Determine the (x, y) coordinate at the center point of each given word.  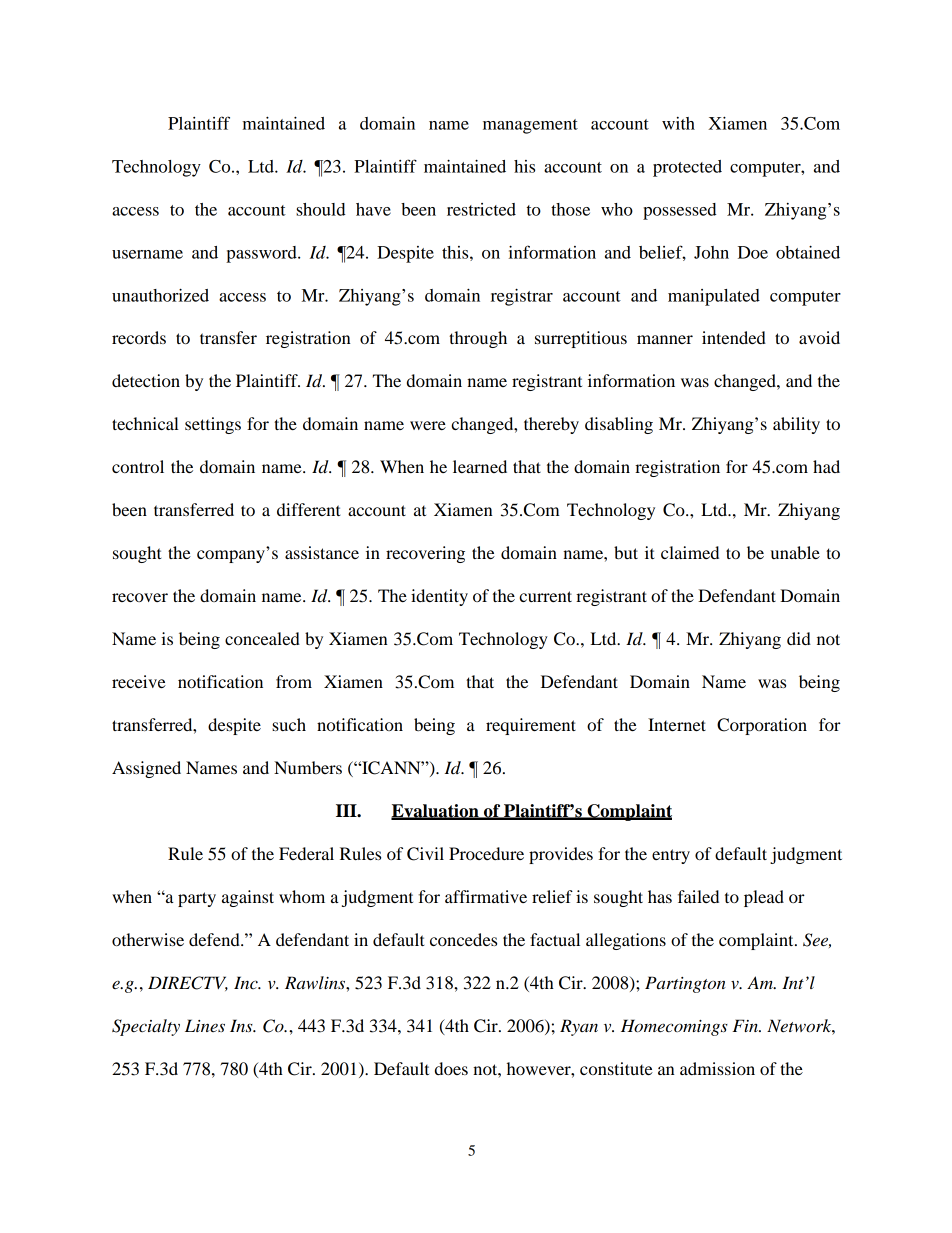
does (451, 1068)
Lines (205, 1025)
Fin (746, 1025)
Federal (306, 853)
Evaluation (436, 811)
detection (146, 380)
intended (734, 337)
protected (687, 168)
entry (671, 856)
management (530, 126)
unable (795, 552)
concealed (262, 638)
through (478, 339)
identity (439, 597)
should (321, 209)
